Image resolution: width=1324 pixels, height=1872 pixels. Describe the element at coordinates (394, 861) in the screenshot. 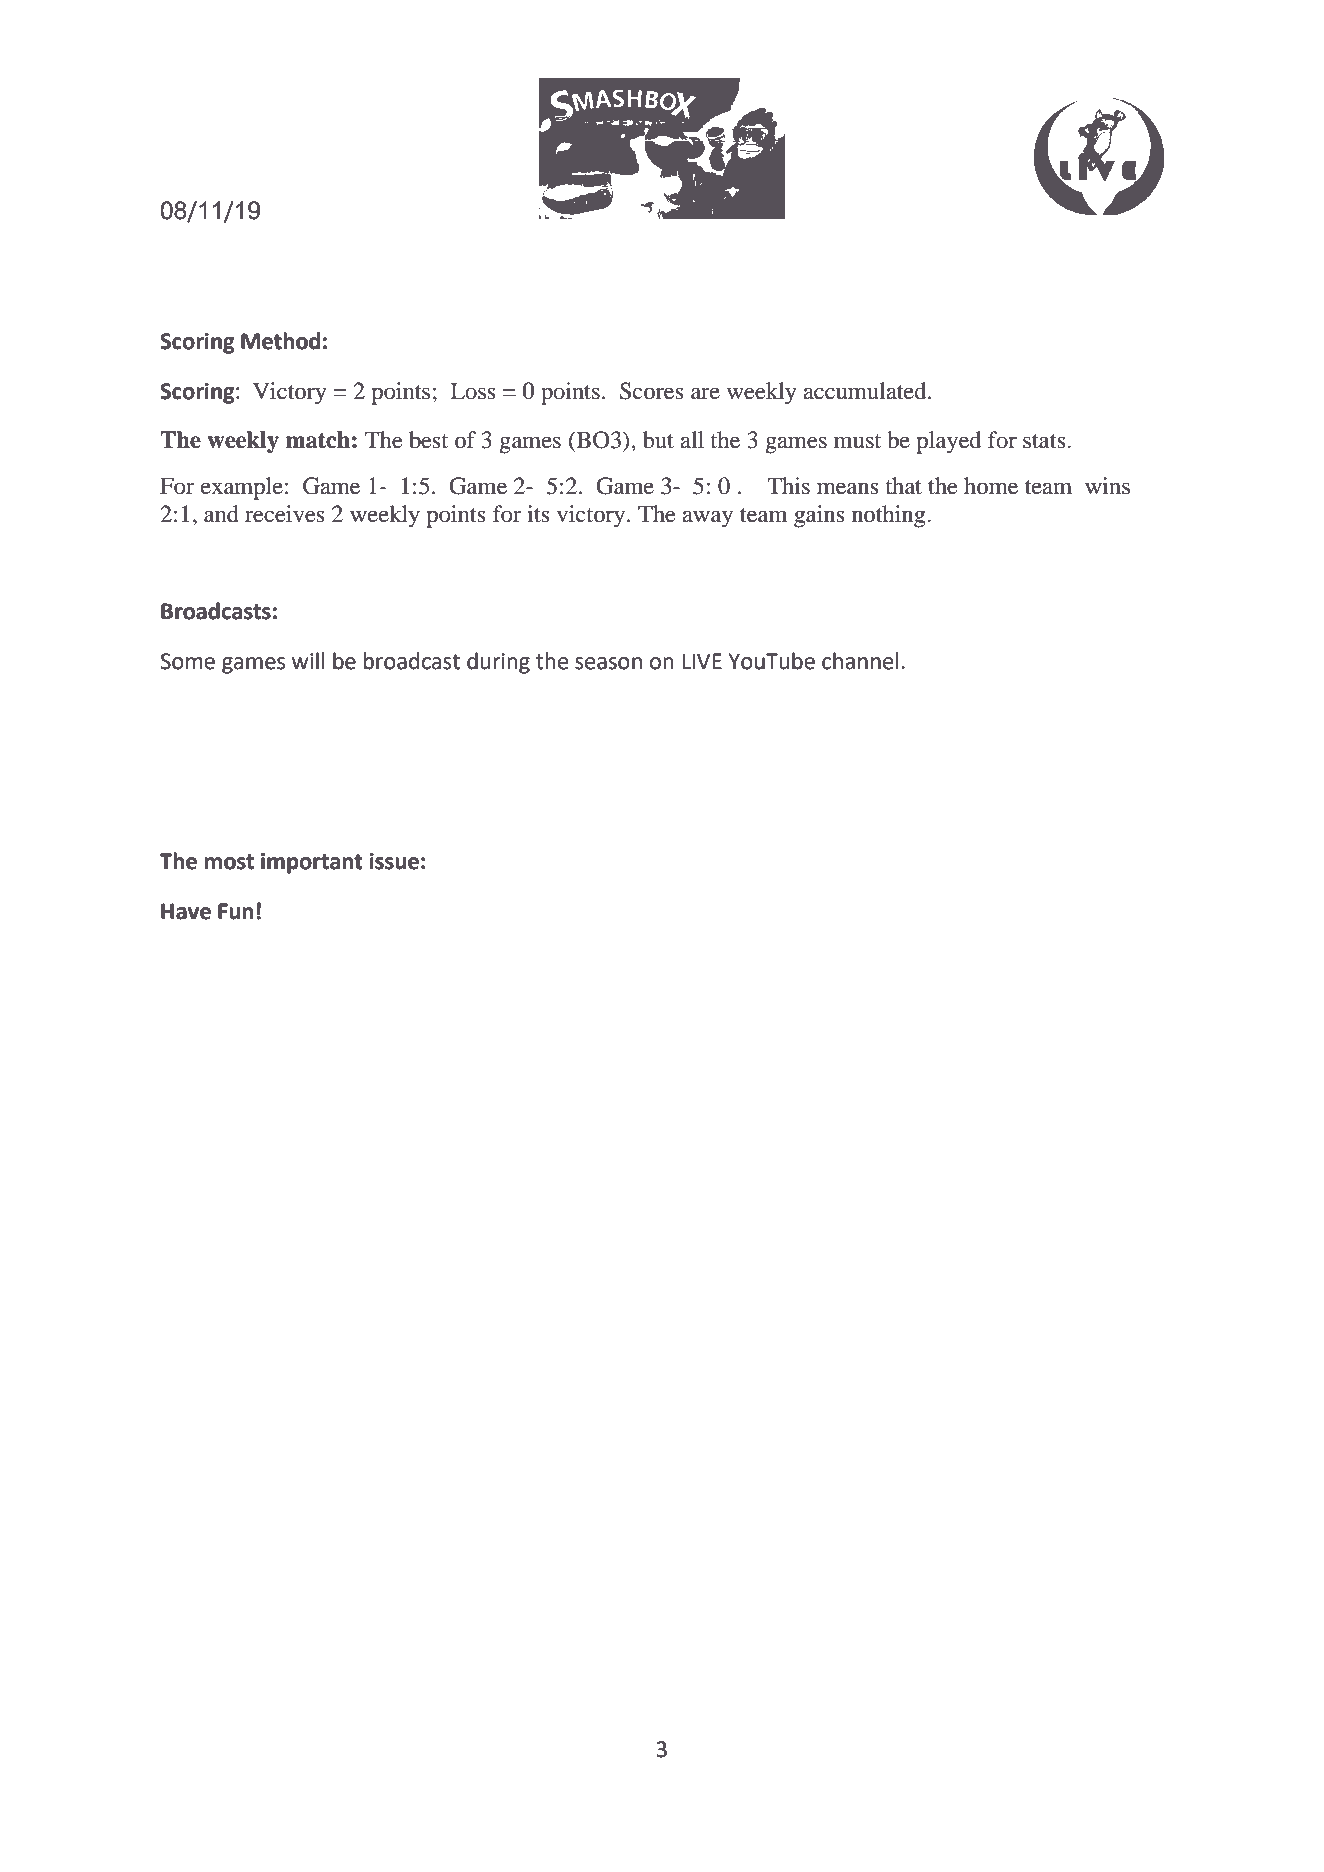

I see `issue` at that location.
